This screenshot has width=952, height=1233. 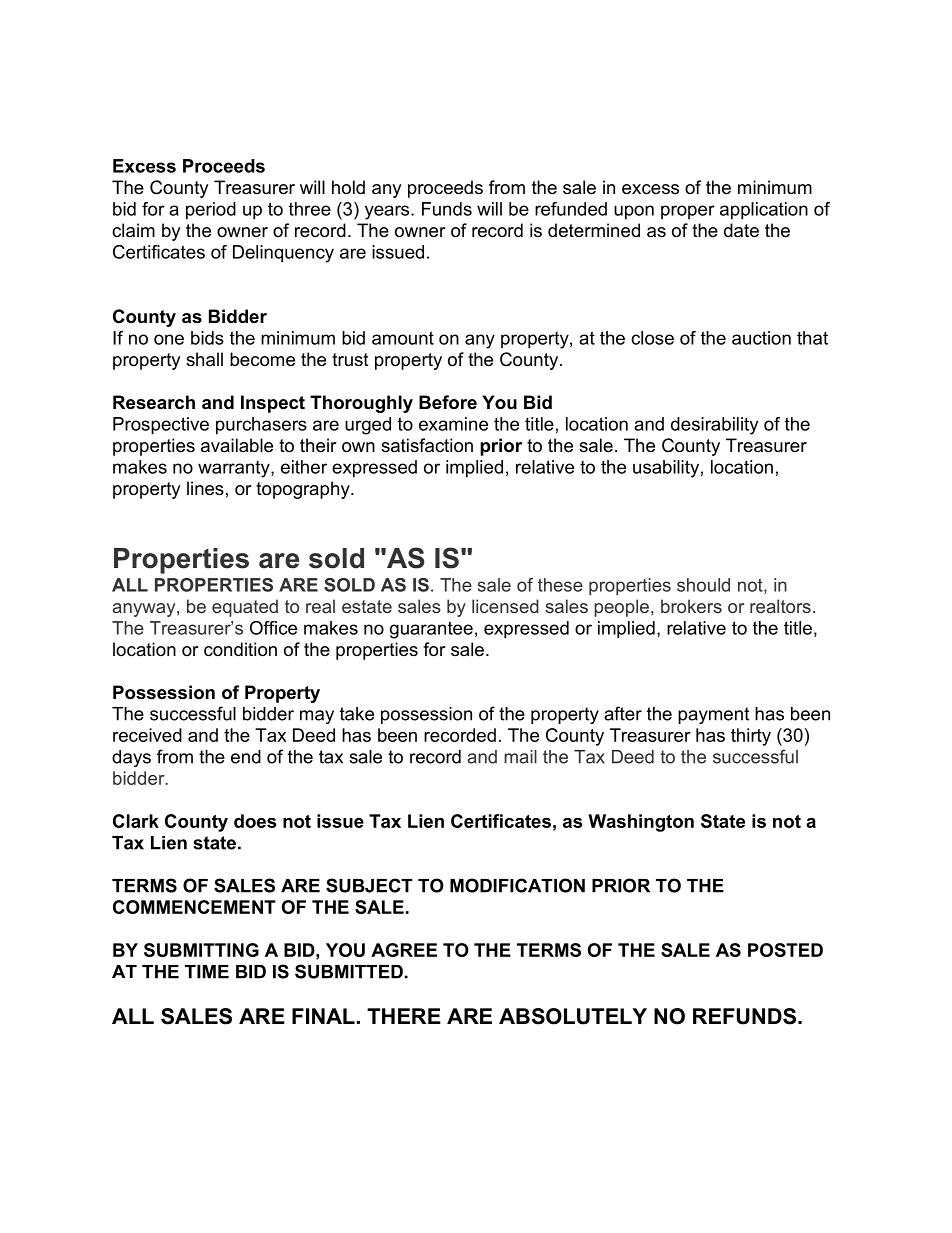 What do you see at coordinates (751, 737) in the screenshot?
I see `thirty` at bounding box center [751, 737].
